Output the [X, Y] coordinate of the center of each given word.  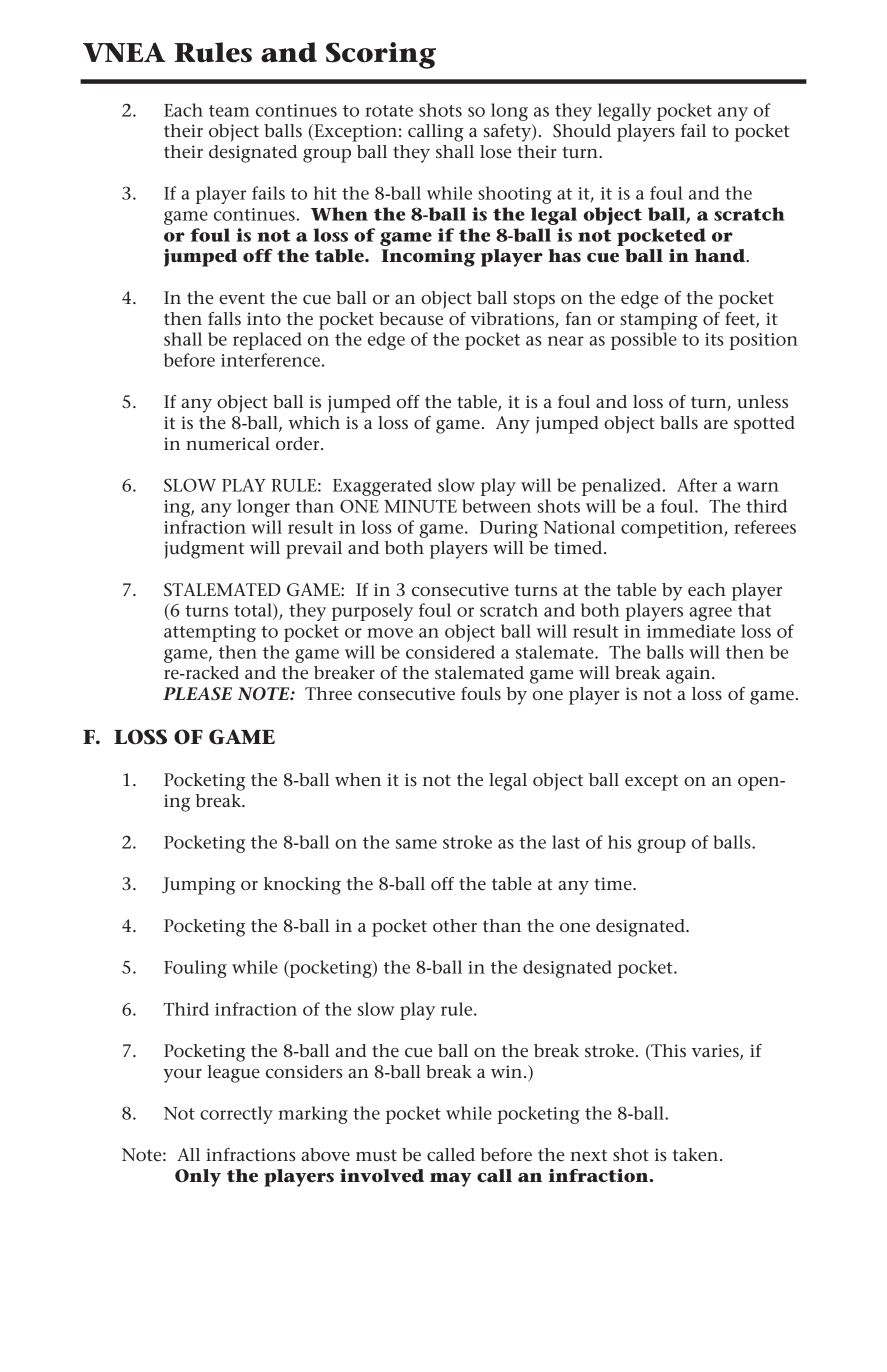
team [229, 111]
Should [582, 130]
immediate [691, 631]
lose [495, 152]
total [254, 610]
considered [450, 652]
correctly [236, 1115]
